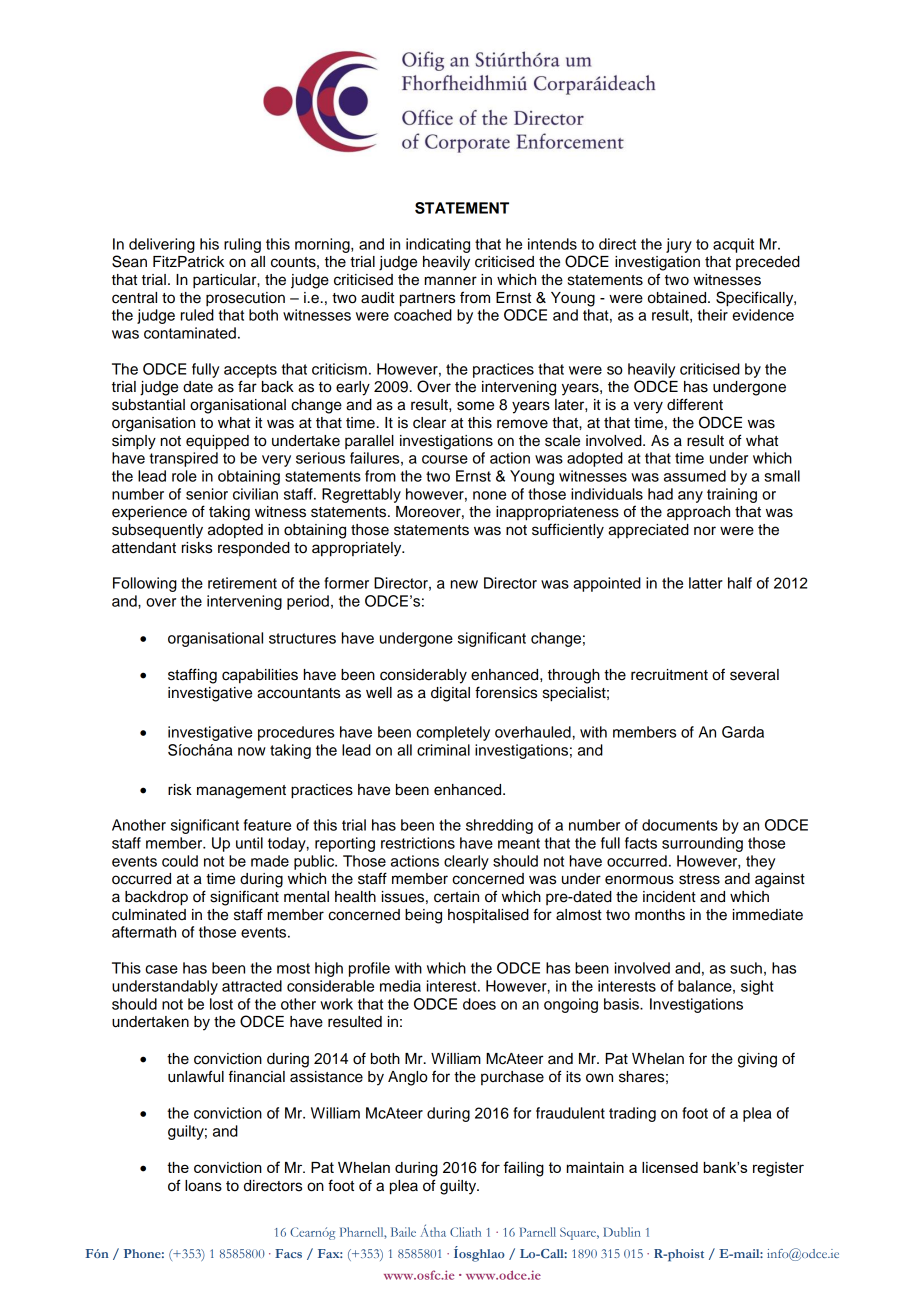 This screenshot has height=1308, width=924. Describe the element at coordinates (538, 1232) in the screenshot. I see `Parnell` at that location.
